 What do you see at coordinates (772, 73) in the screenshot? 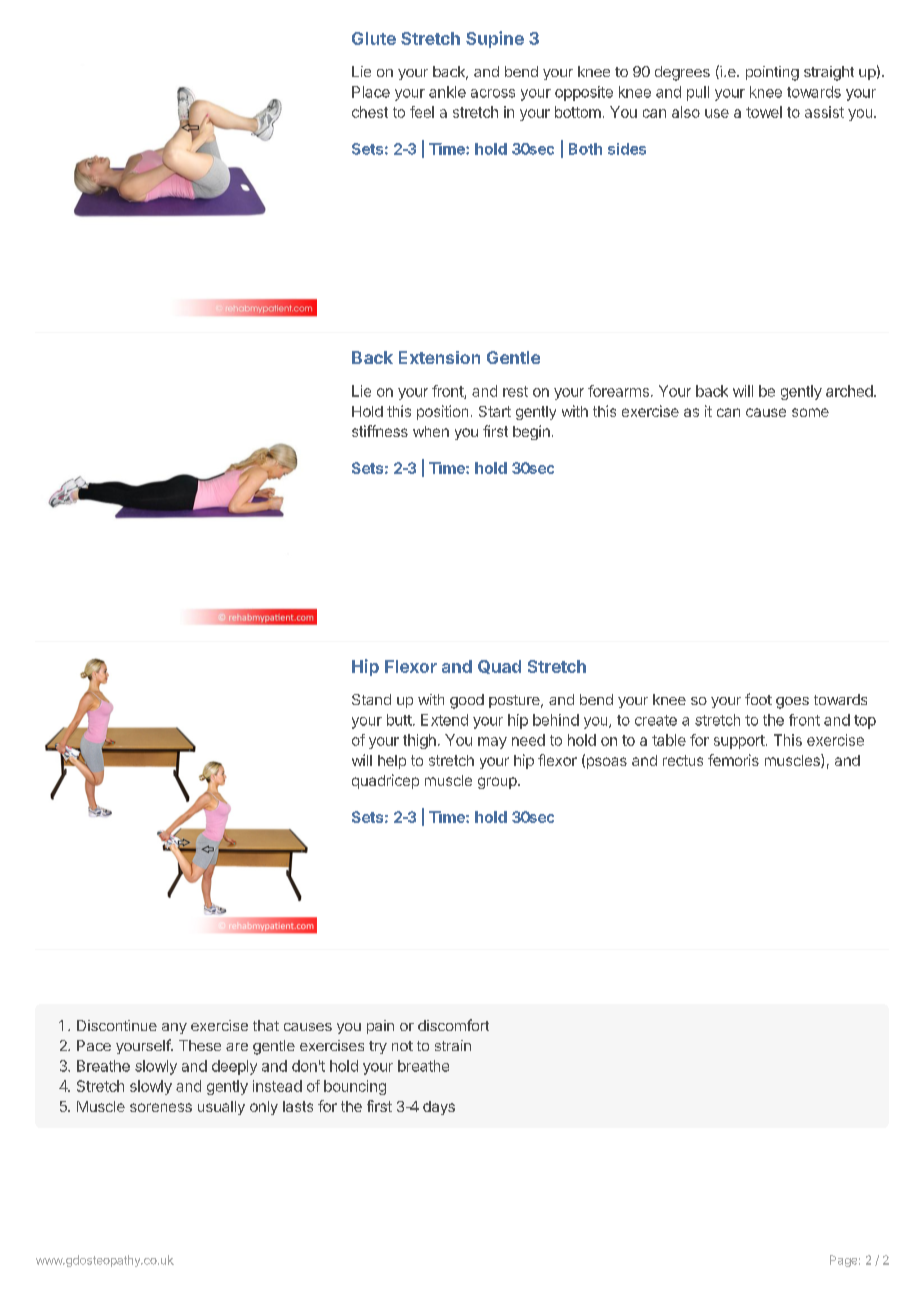
I see `pointing` at bounding box center [772, 73].
